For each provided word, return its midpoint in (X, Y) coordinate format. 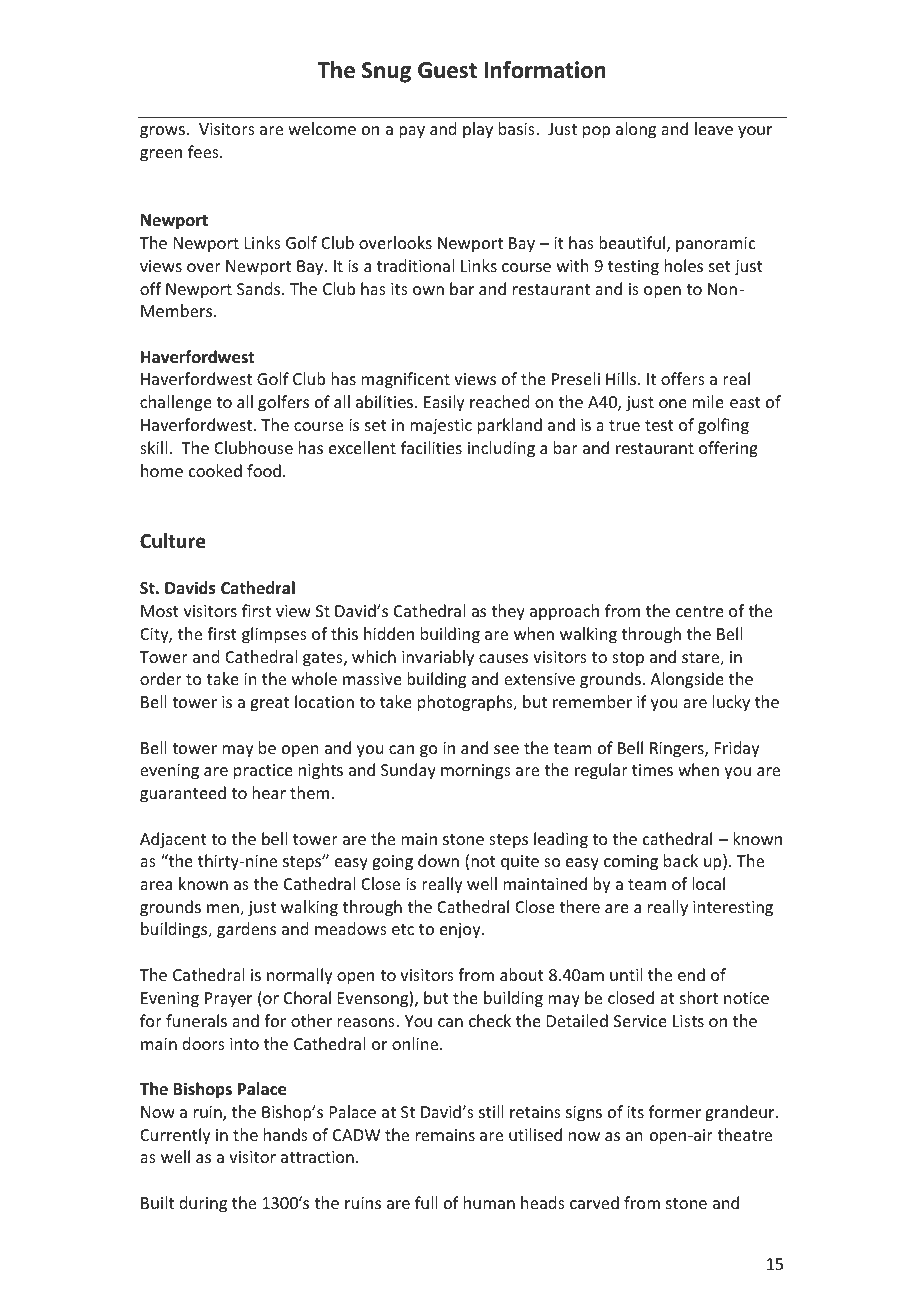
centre (700, 611)
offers (683, 378)
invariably (438, 658)
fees (204, 151)
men (224, 910)
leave (714, 128)
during (203, 1204)
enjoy (461, 931)
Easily (444, 403)
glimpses (274, 635)
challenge (176, 403)
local (708, 883)
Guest (447, 70)
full (426, 1202)
